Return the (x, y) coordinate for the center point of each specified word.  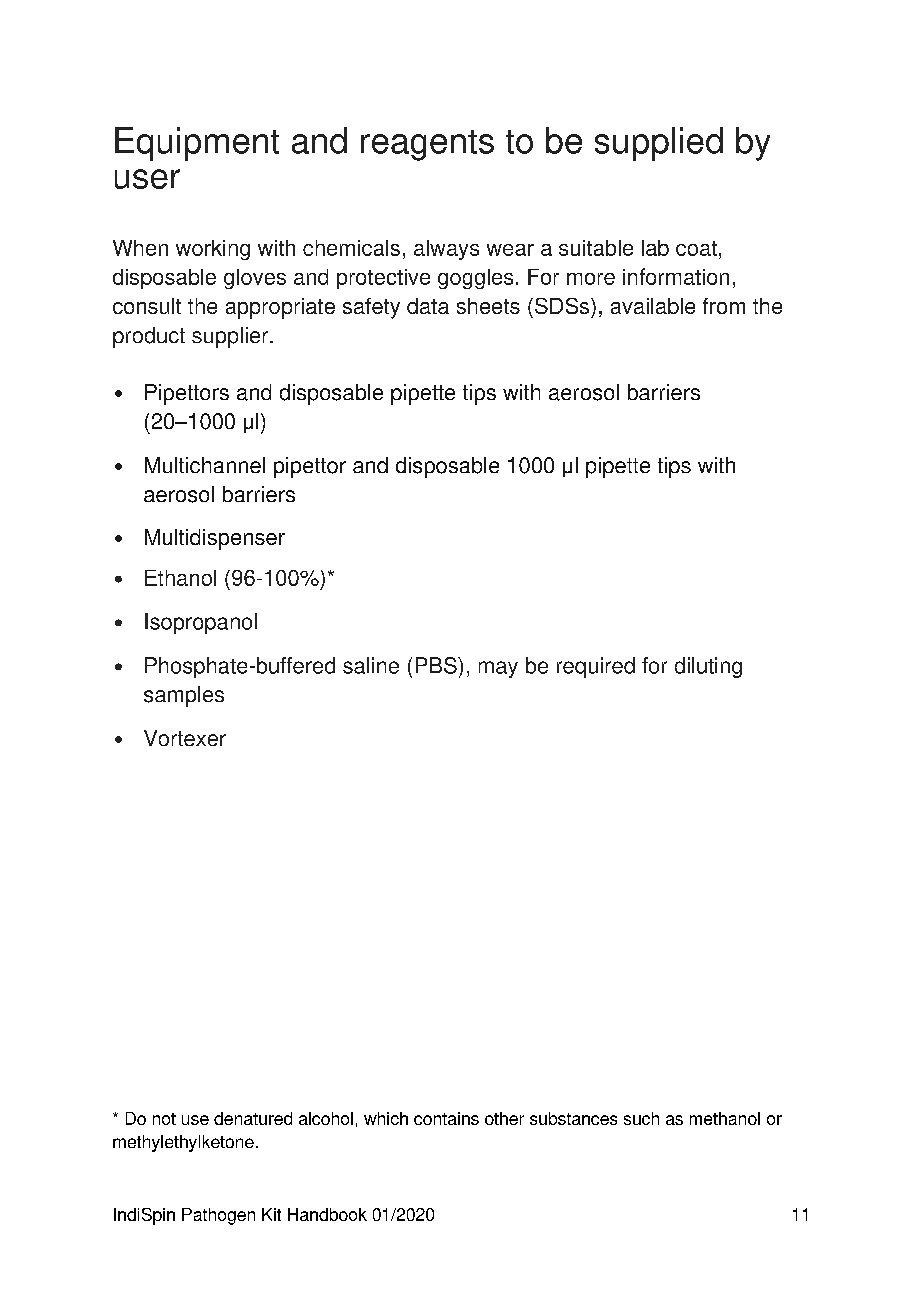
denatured (253, 1118)
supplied (659, 144)
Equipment (197, 144)
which (386, 1118)
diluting (708, 667)
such (641, 1118)
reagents (427, 145)
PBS (437, 665)
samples (184, 696)
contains (446, 1118)
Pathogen (218, 1216)
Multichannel (205, 465)
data (428, 306)
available (653, 306)
